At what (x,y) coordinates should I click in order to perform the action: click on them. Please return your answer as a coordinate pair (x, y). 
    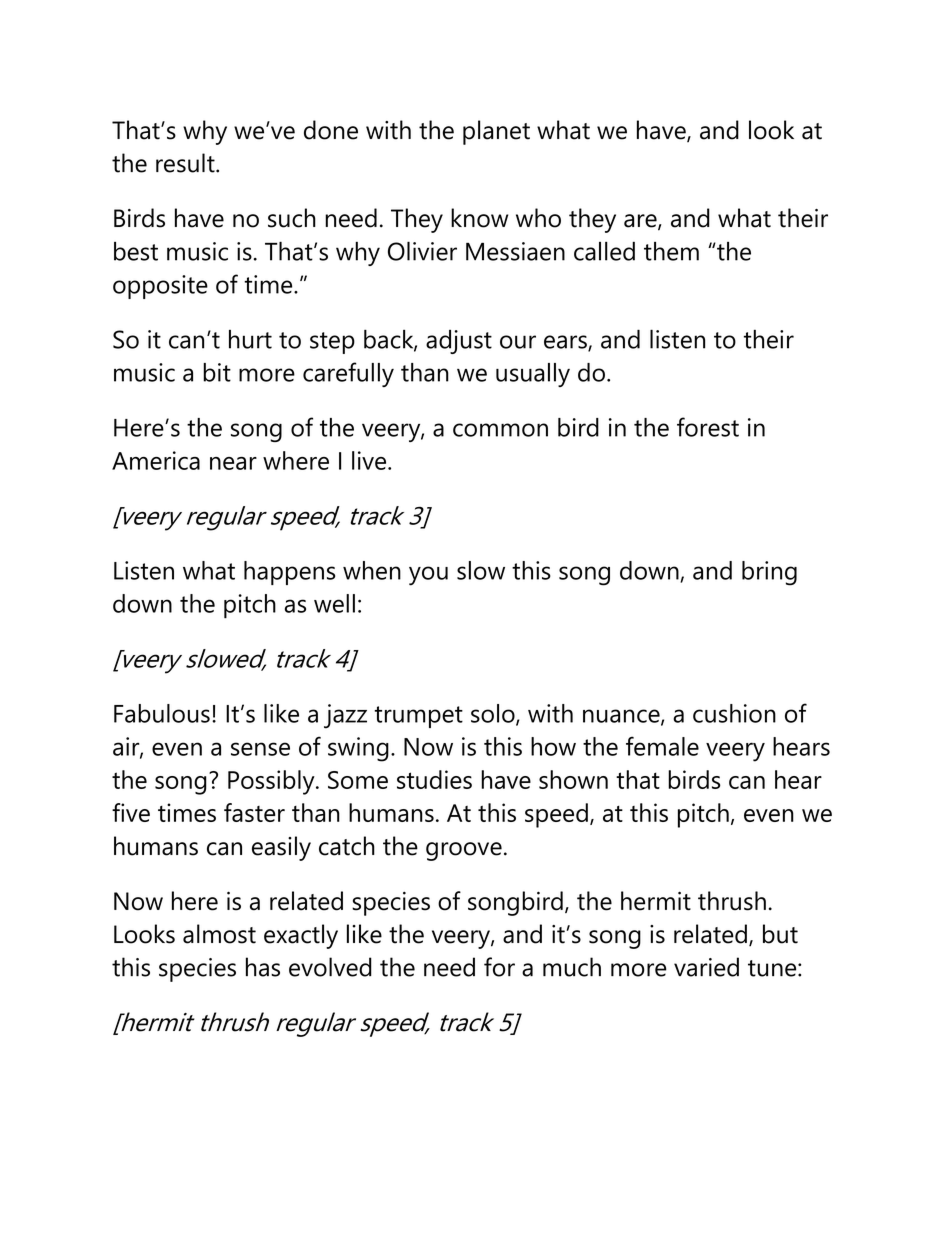
    Looking at the image, I should click on (671, 251).
